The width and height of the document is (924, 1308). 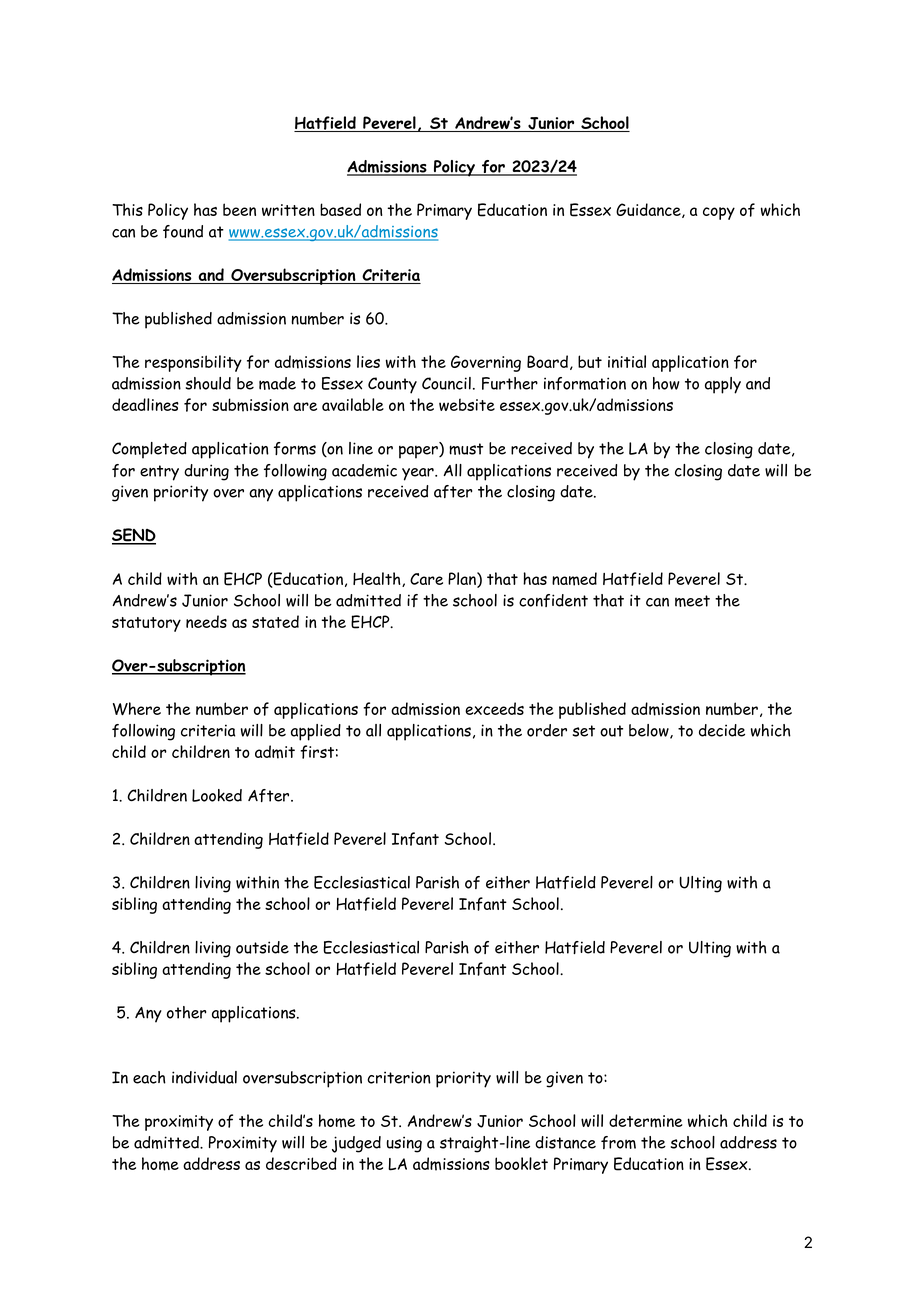 I want to click on using, so click(x=404, y=1144).
